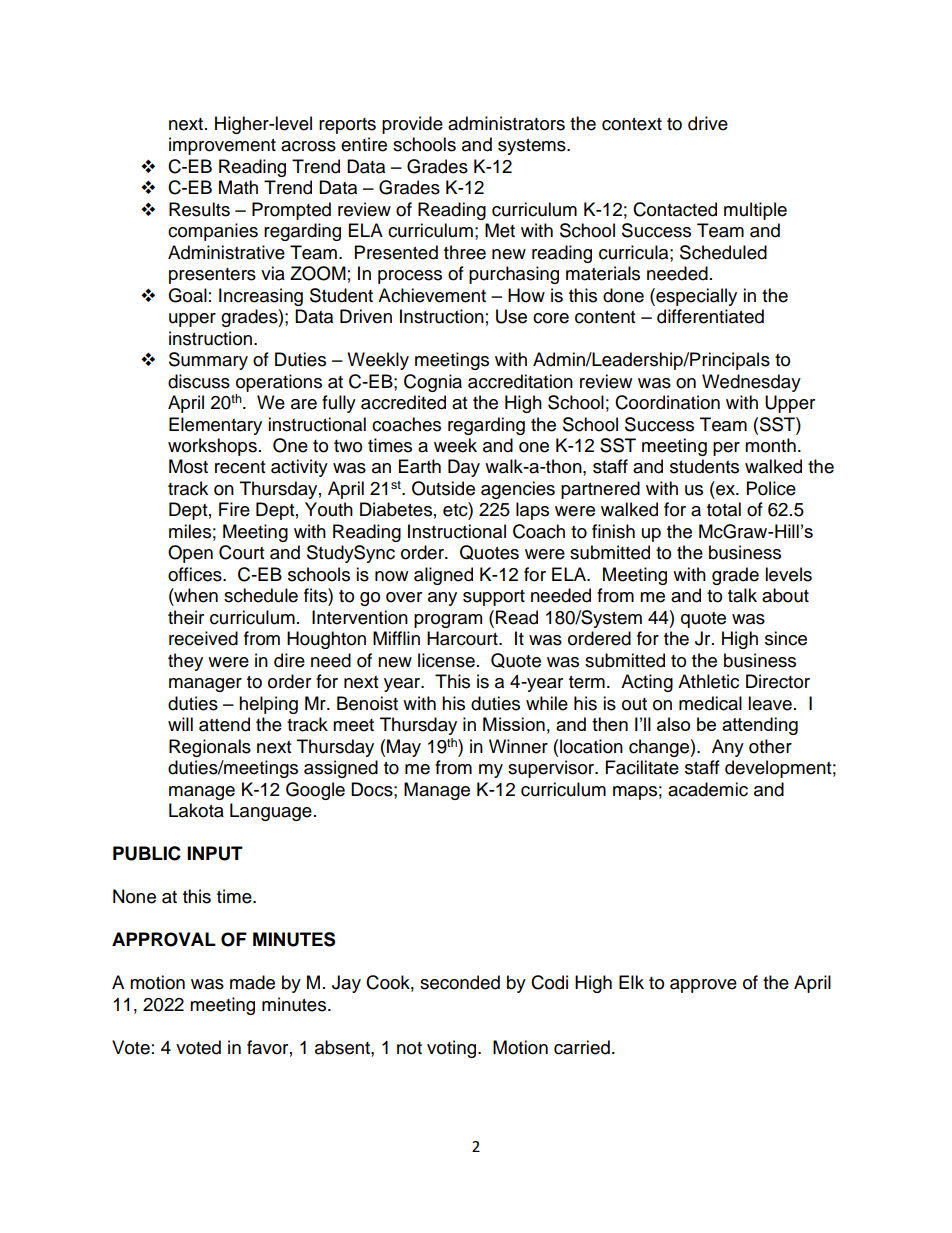  What do you see at coordinates (632, 124) in the screenshot?
I see `context` at bounding box center [632, 124].
